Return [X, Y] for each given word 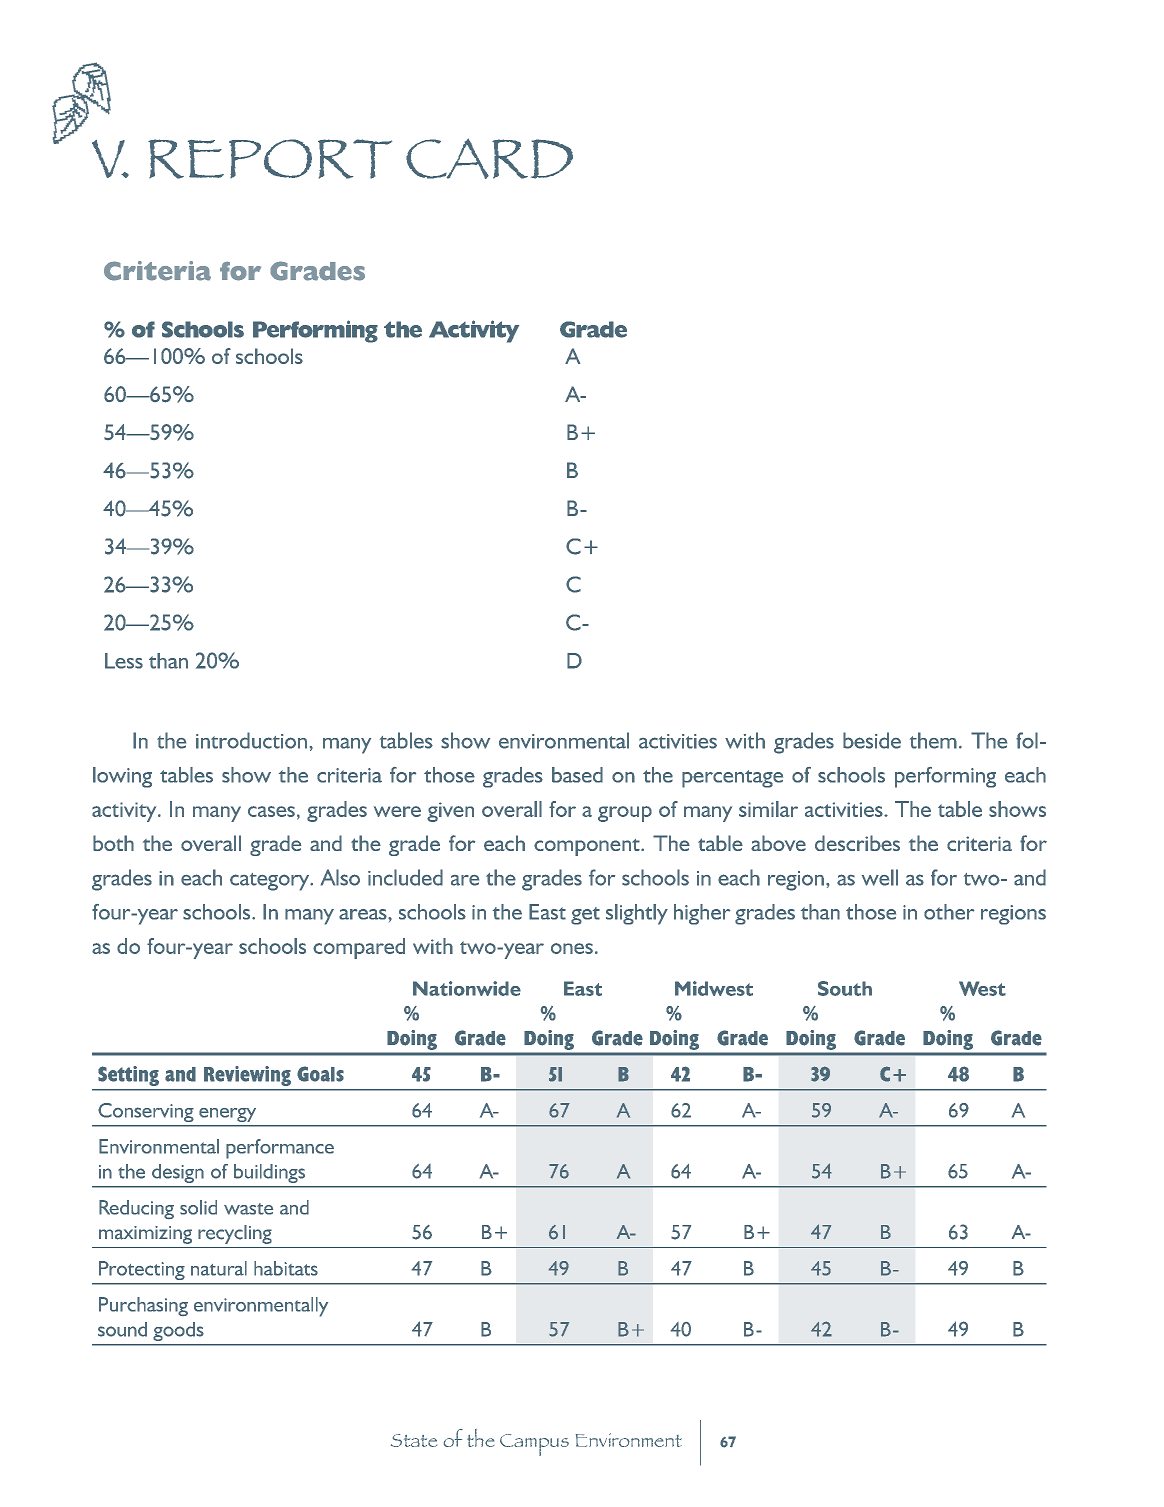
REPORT [270, 159]
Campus [534, 1445]
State [414, 1440]
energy [228, 1115]
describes [857, 843]
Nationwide [467, 988]
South [845, 988]
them [933, 740]
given [450, 812]
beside [872, 740]
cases [271, 811]
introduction [251, 740]
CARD [489, 158]
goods [178, 1331]
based [577, 775]
